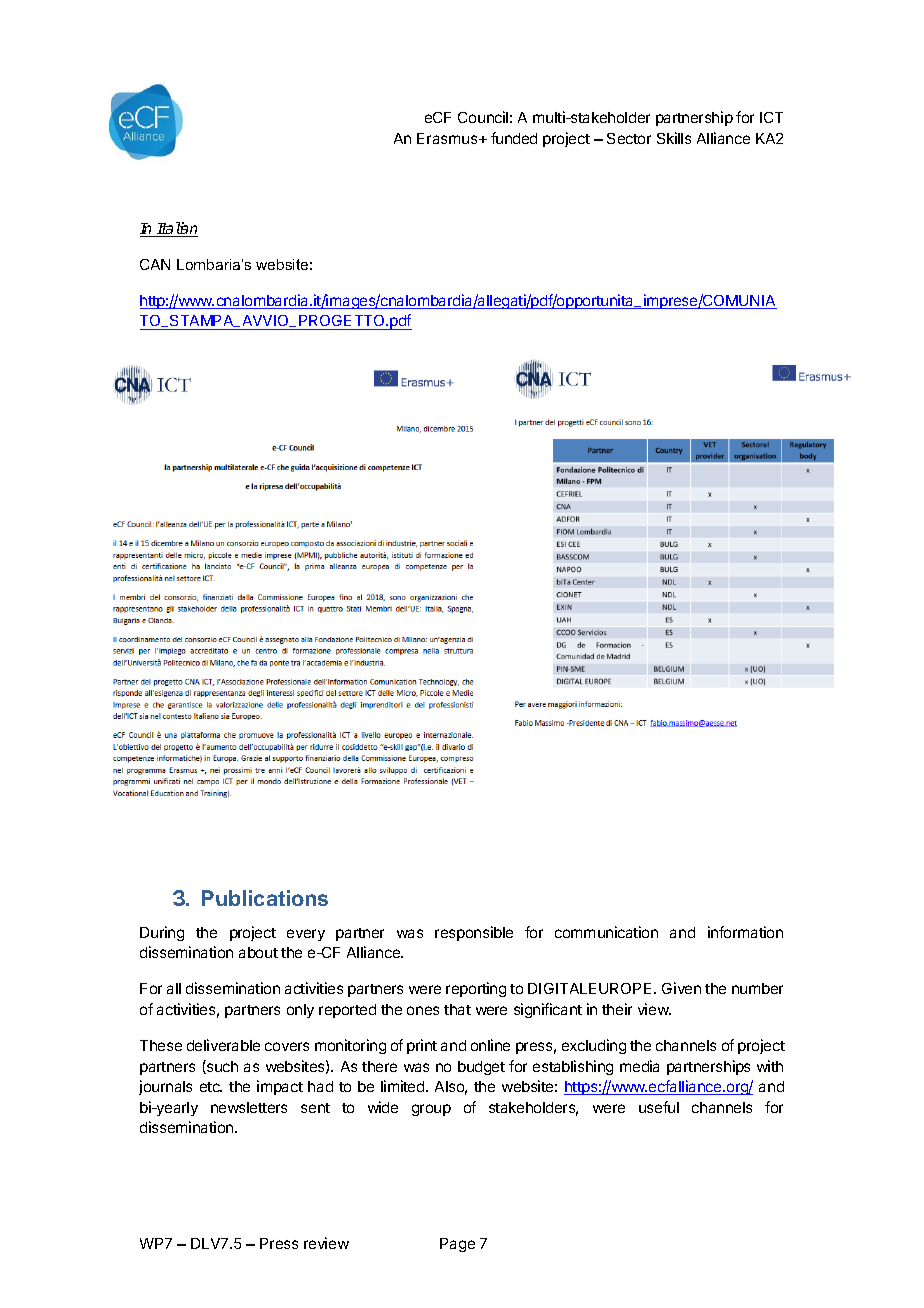 Image resolution: width=924 pixels, height=1308 pixels. Describe the element at coordinates (745, 932) in the screenshot. I see `information` at that location.
